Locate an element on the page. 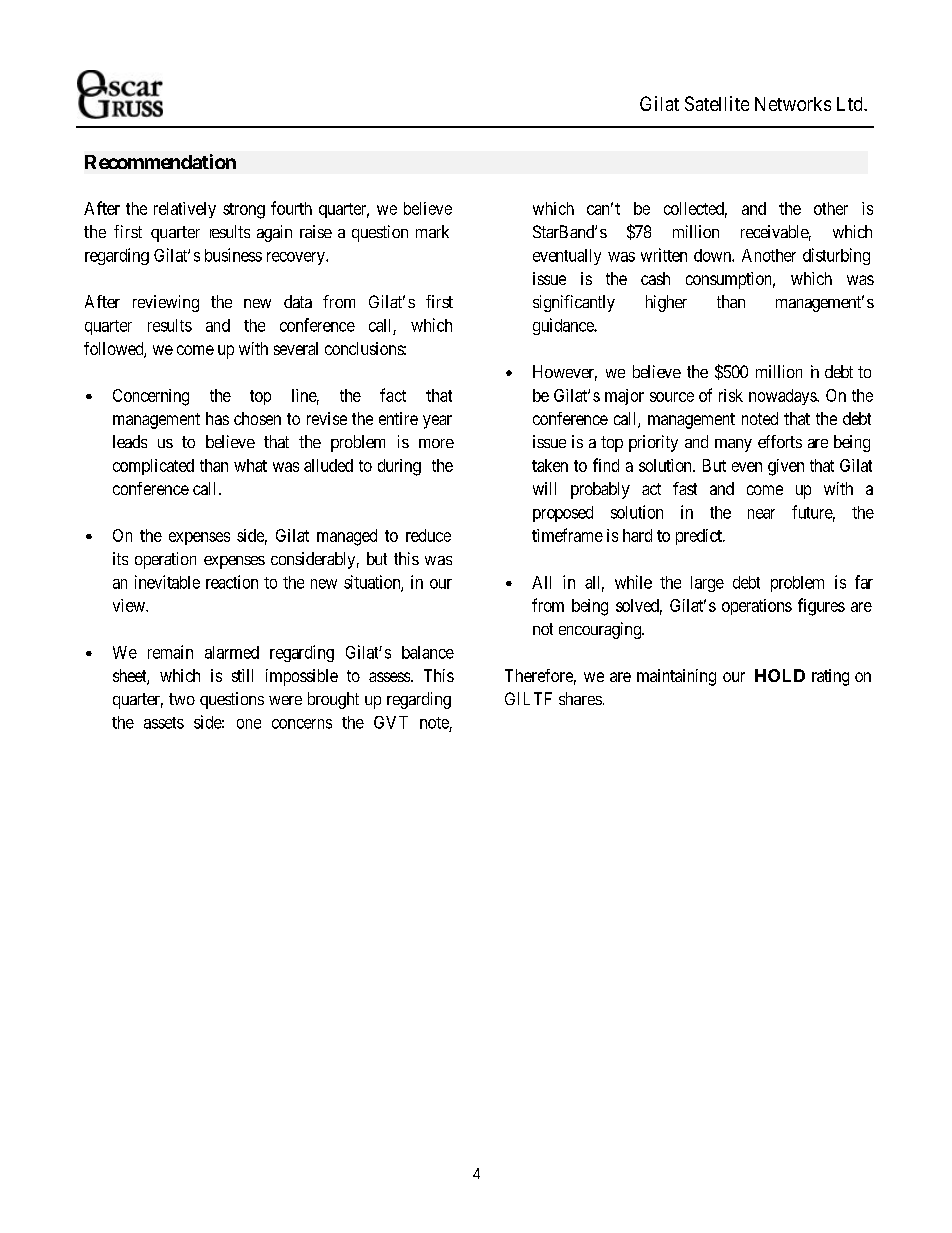 The width and height of the page is (952, 1233). Recommendation is located at coordinates (160, 161).
